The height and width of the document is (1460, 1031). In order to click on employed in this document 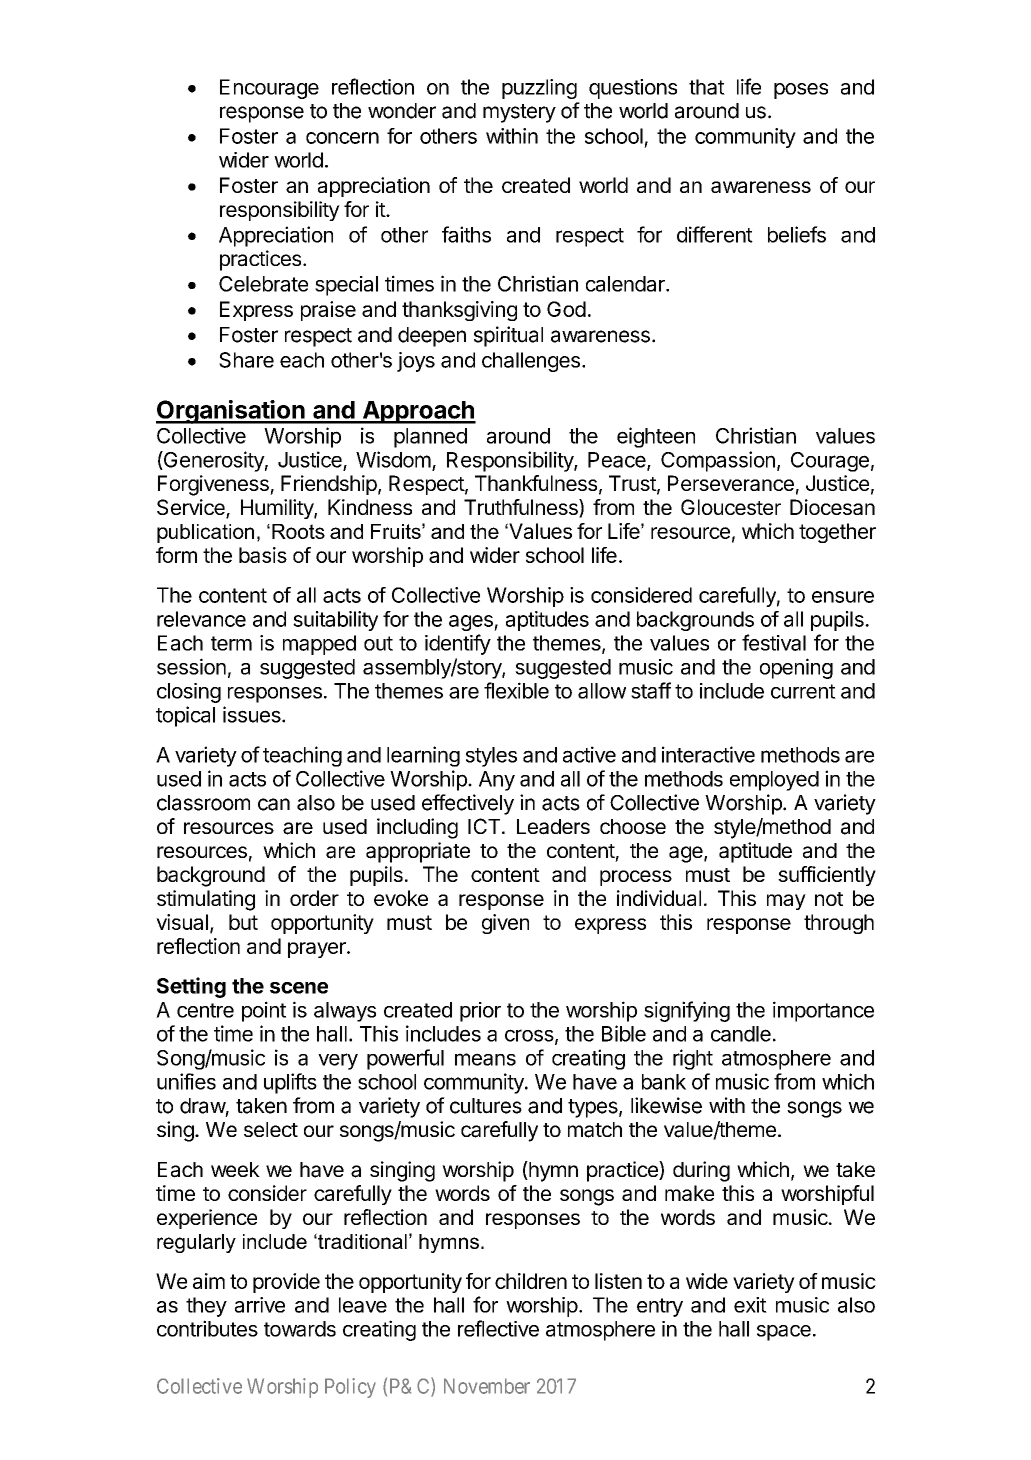, I will do `click(774, 781)`.
